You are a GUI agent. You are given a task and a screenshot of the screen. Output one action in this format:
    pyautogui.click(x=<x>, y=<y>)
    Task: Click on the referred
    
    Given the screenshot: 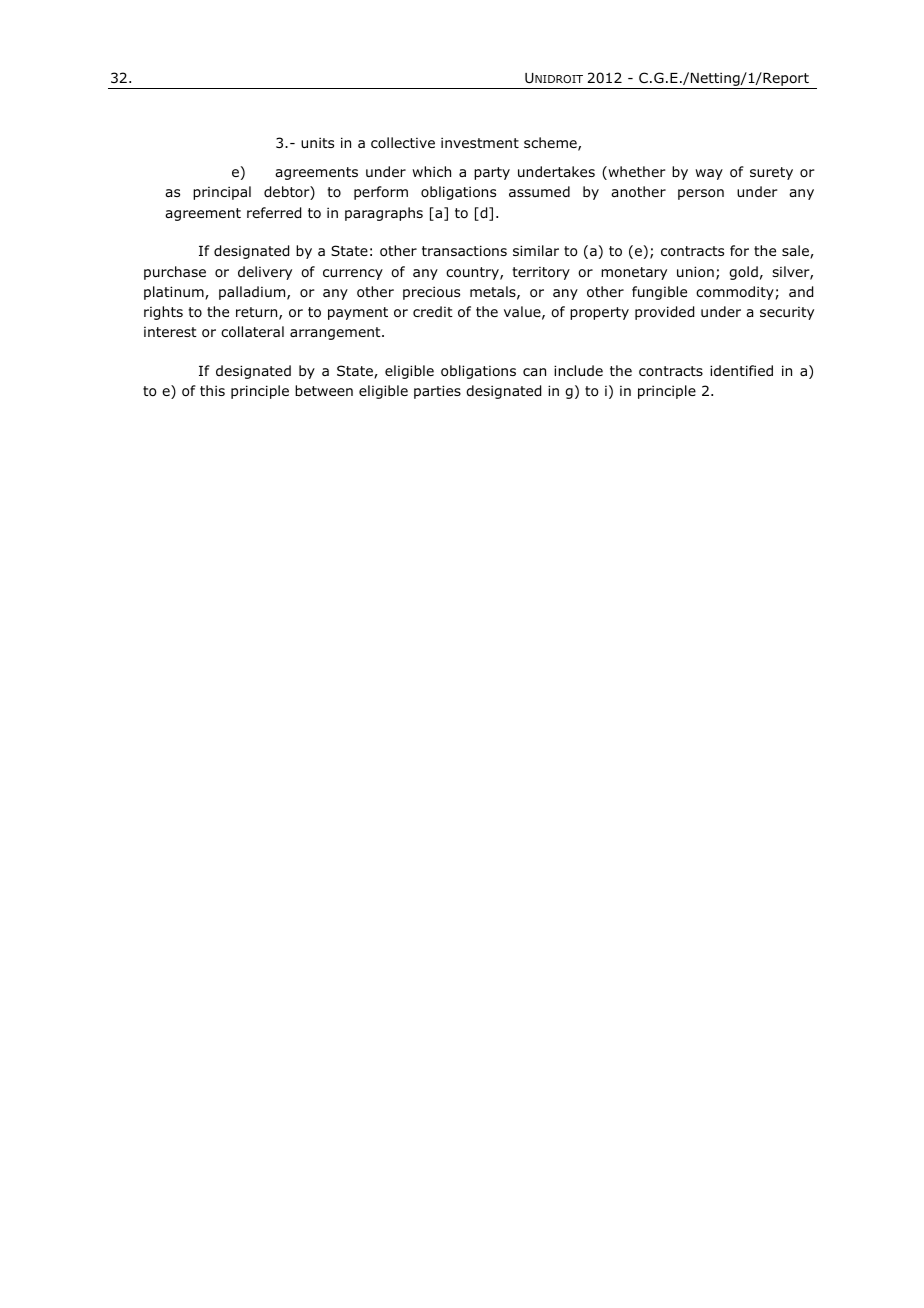 What is the action you would take?
    pyautogui.click(x=274, y=213)
